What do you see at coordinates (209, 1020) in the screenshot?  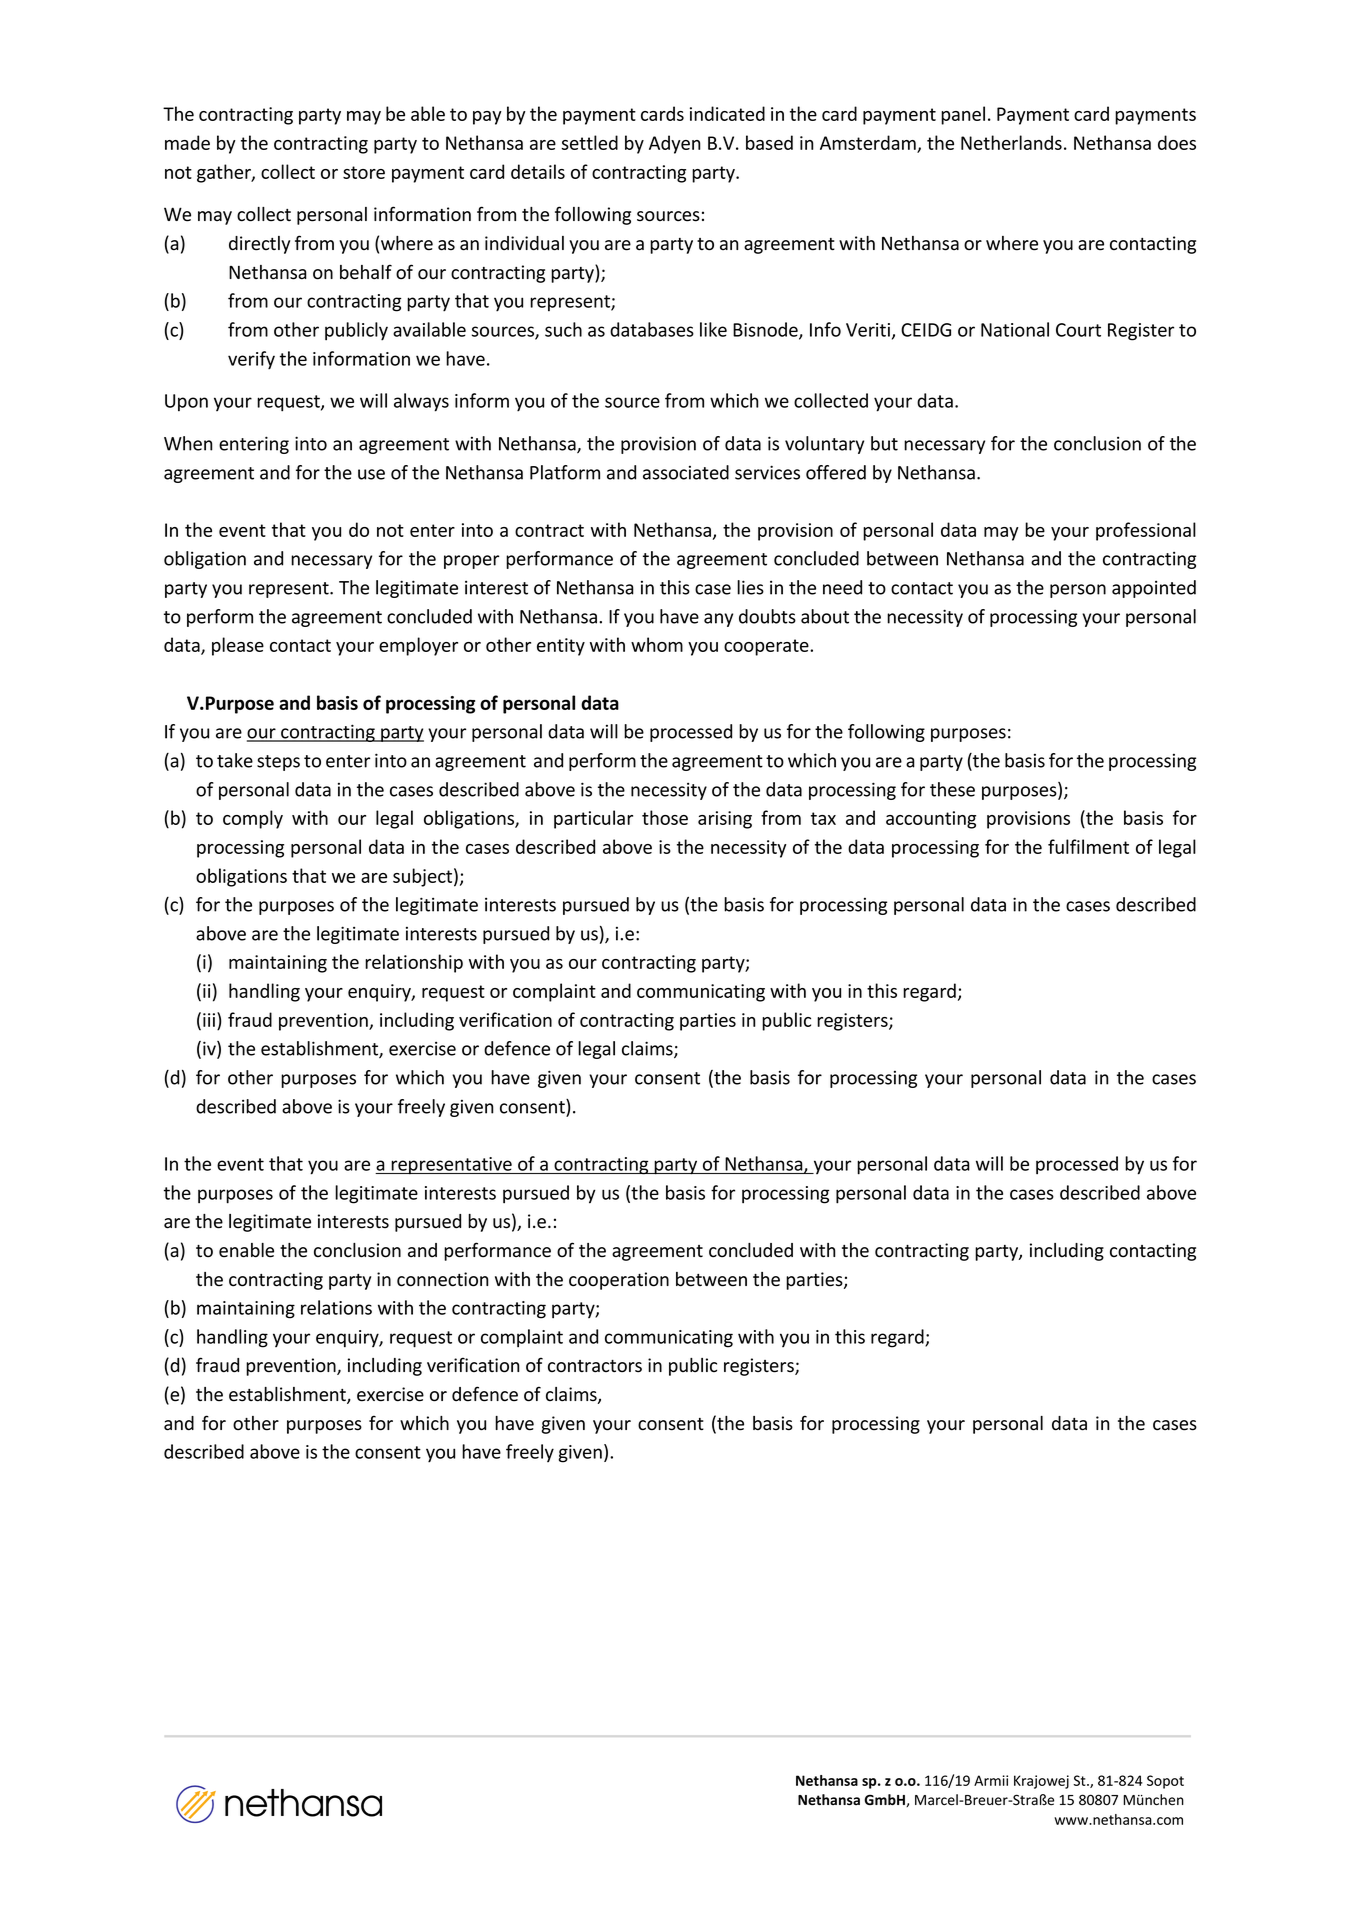 I see `iii` at bounding box center [209, 1020].
